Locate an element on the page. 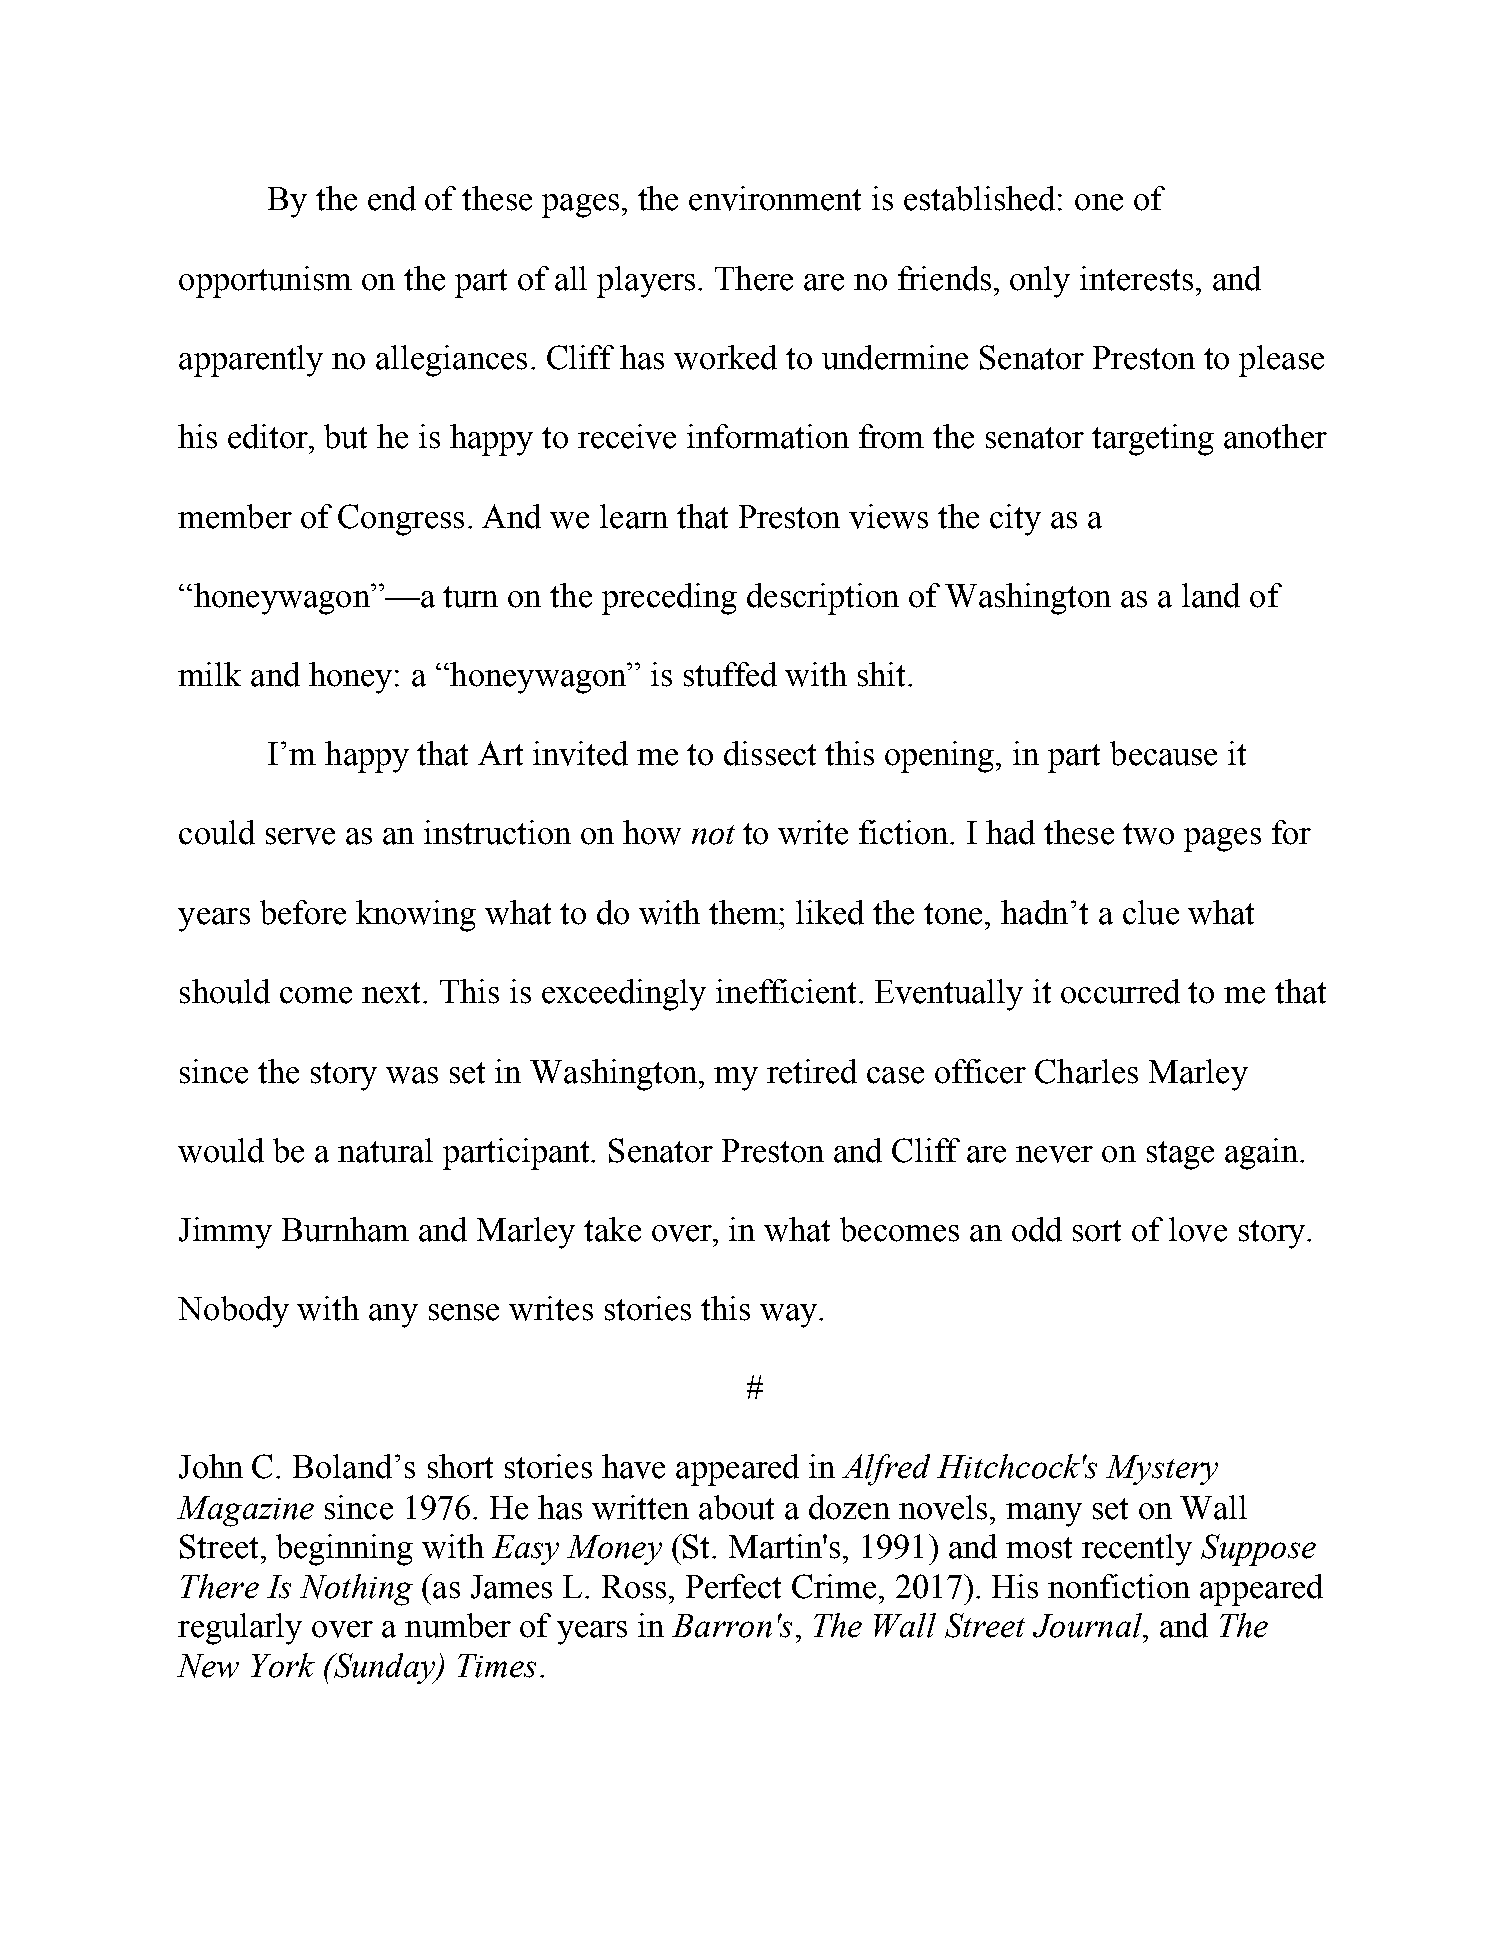 This page has height=1950, width=1507. environment is located at coordinates (775, 198).
